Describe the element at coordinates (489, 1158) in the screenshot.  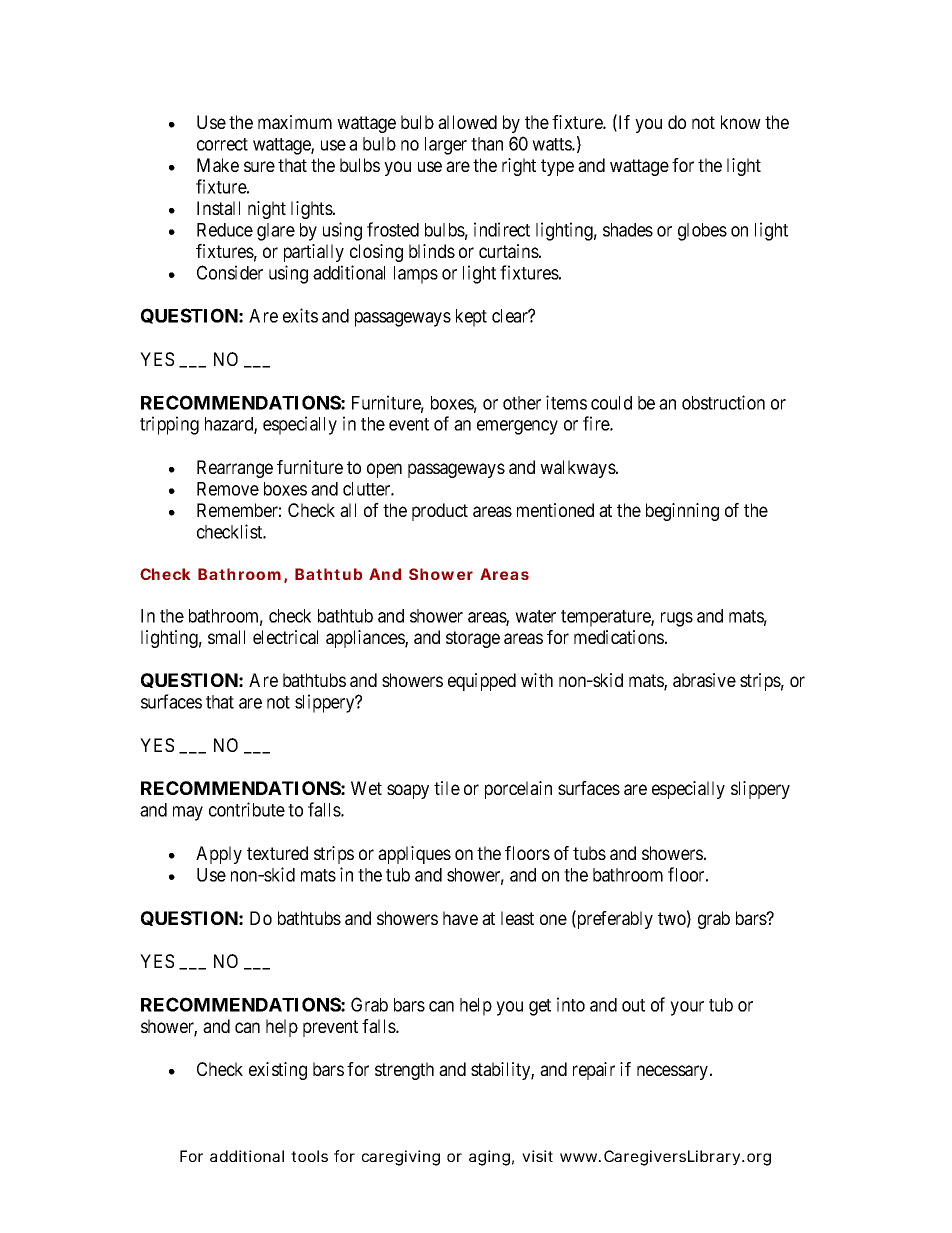
I see `aging` at that location.
